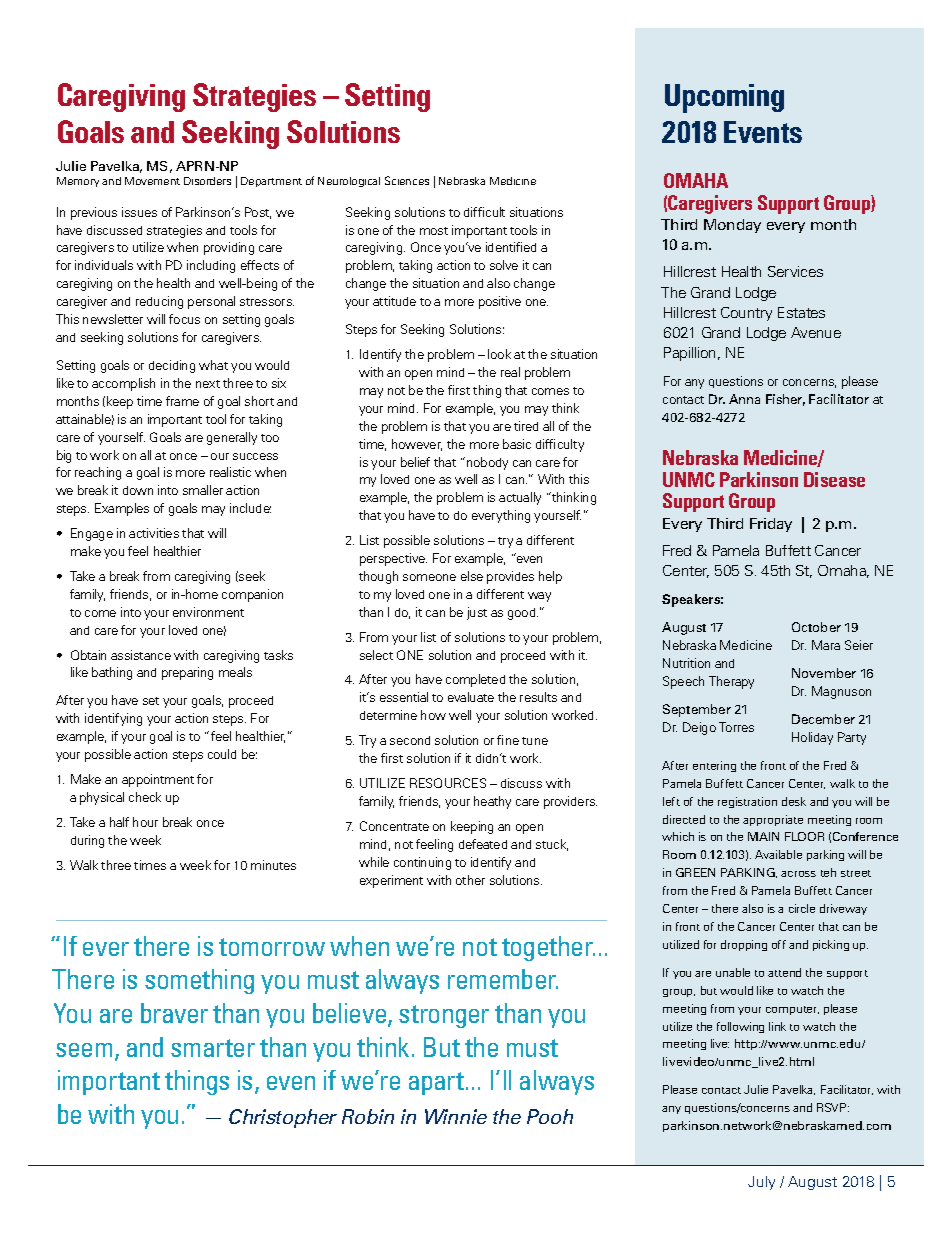 Image resolution: width=952 pixels, height=1233 pixels. I want to click on assistance, so click(141, 655).
